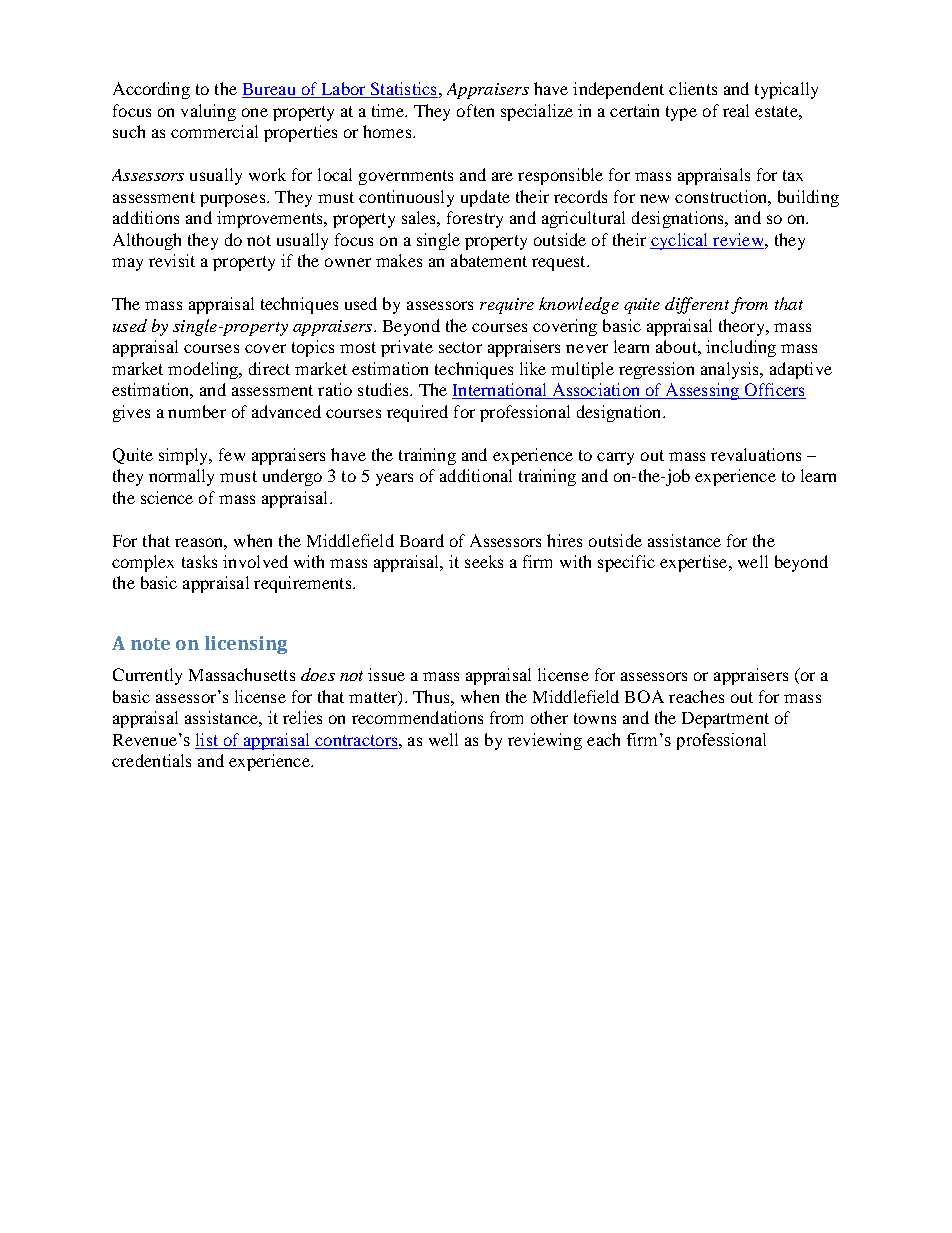  What do you see at coordinates (736, 110) in the screenshot?
I see `real` at bounding box center [736, 110].
